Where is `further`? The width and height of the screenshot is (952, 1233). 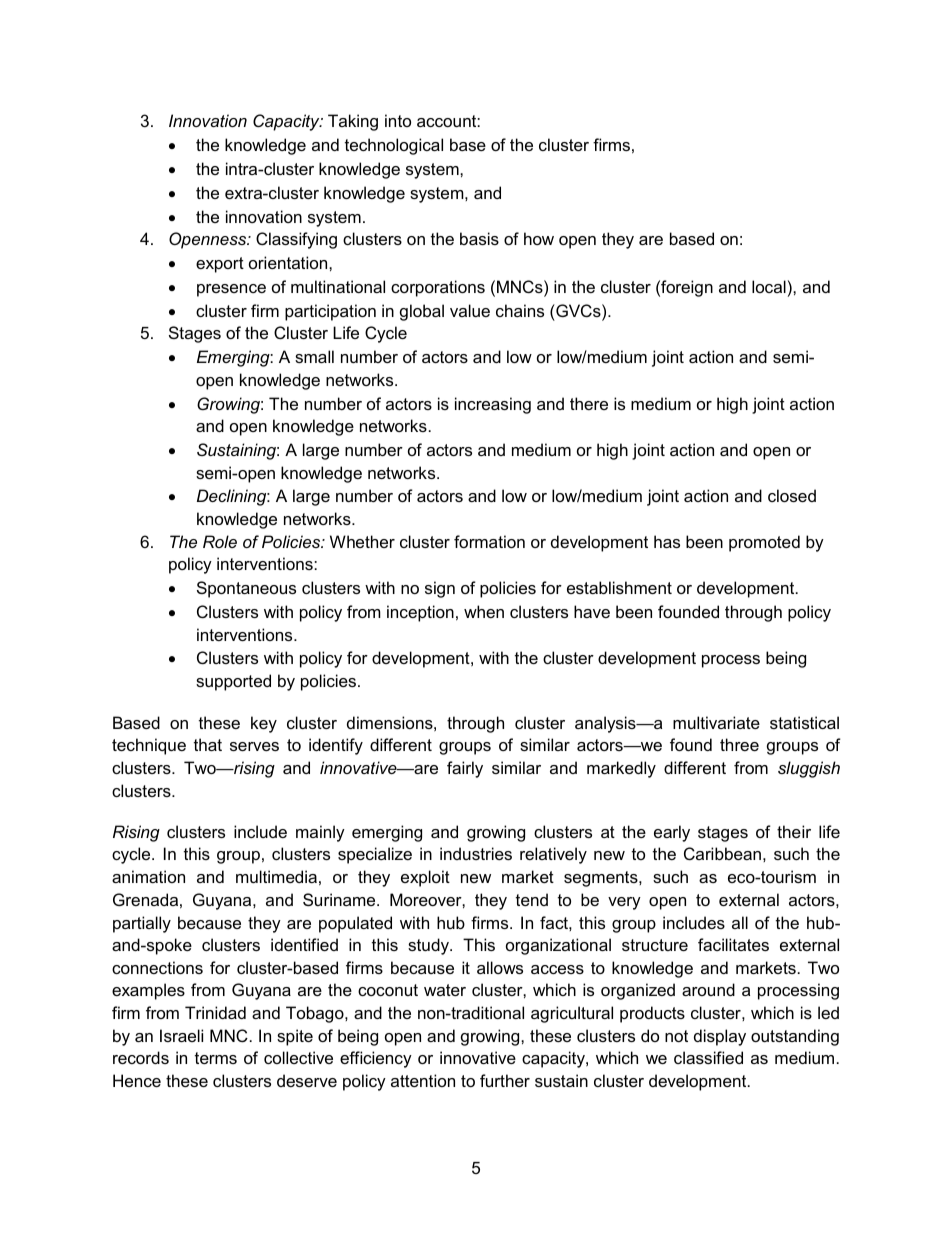
further is located at coordinates (505, 1080).
